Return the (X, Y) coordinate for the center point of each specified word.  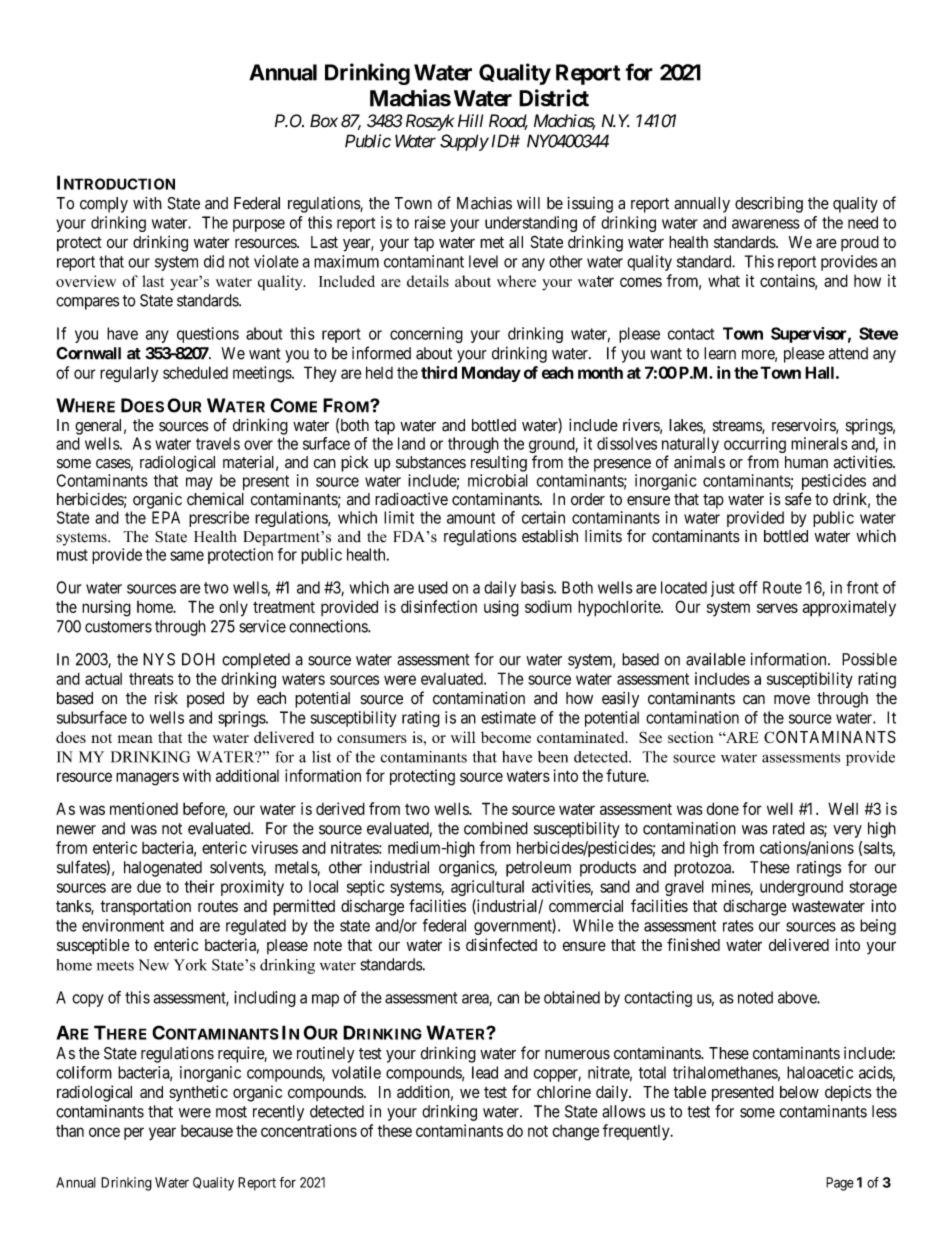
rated (789, 828)
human (806, 462)
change (575, 1133)
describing (769, 205)
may (199, 483)
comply (104, 205)
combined (496, 828)
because (207, 1131)
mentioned (144, 808)
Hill (470, 120)
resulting (499, 464)
